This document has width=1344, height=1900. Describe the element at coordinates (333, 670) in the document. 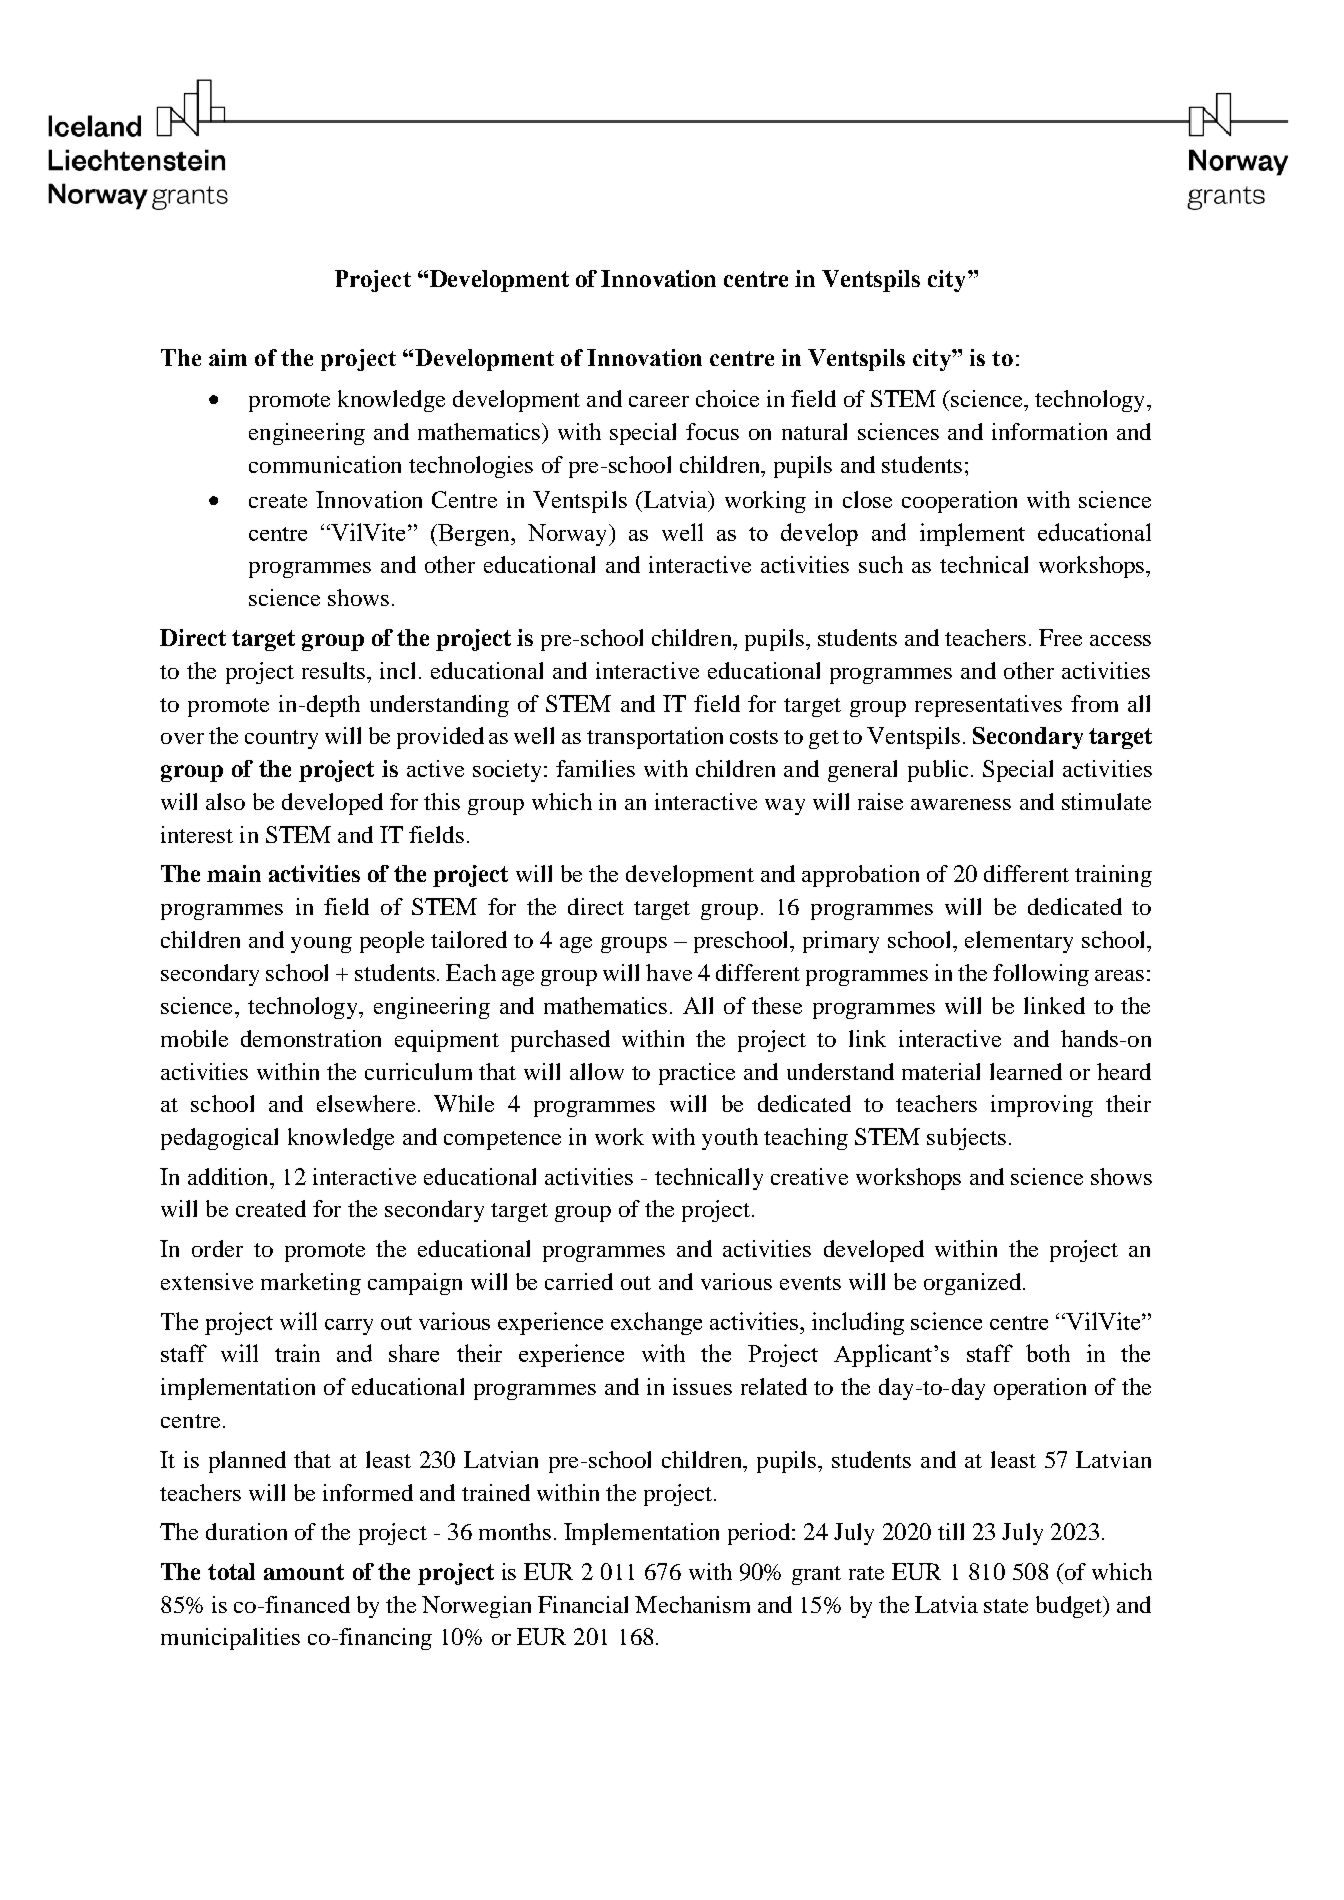

I see `results` at that location.
